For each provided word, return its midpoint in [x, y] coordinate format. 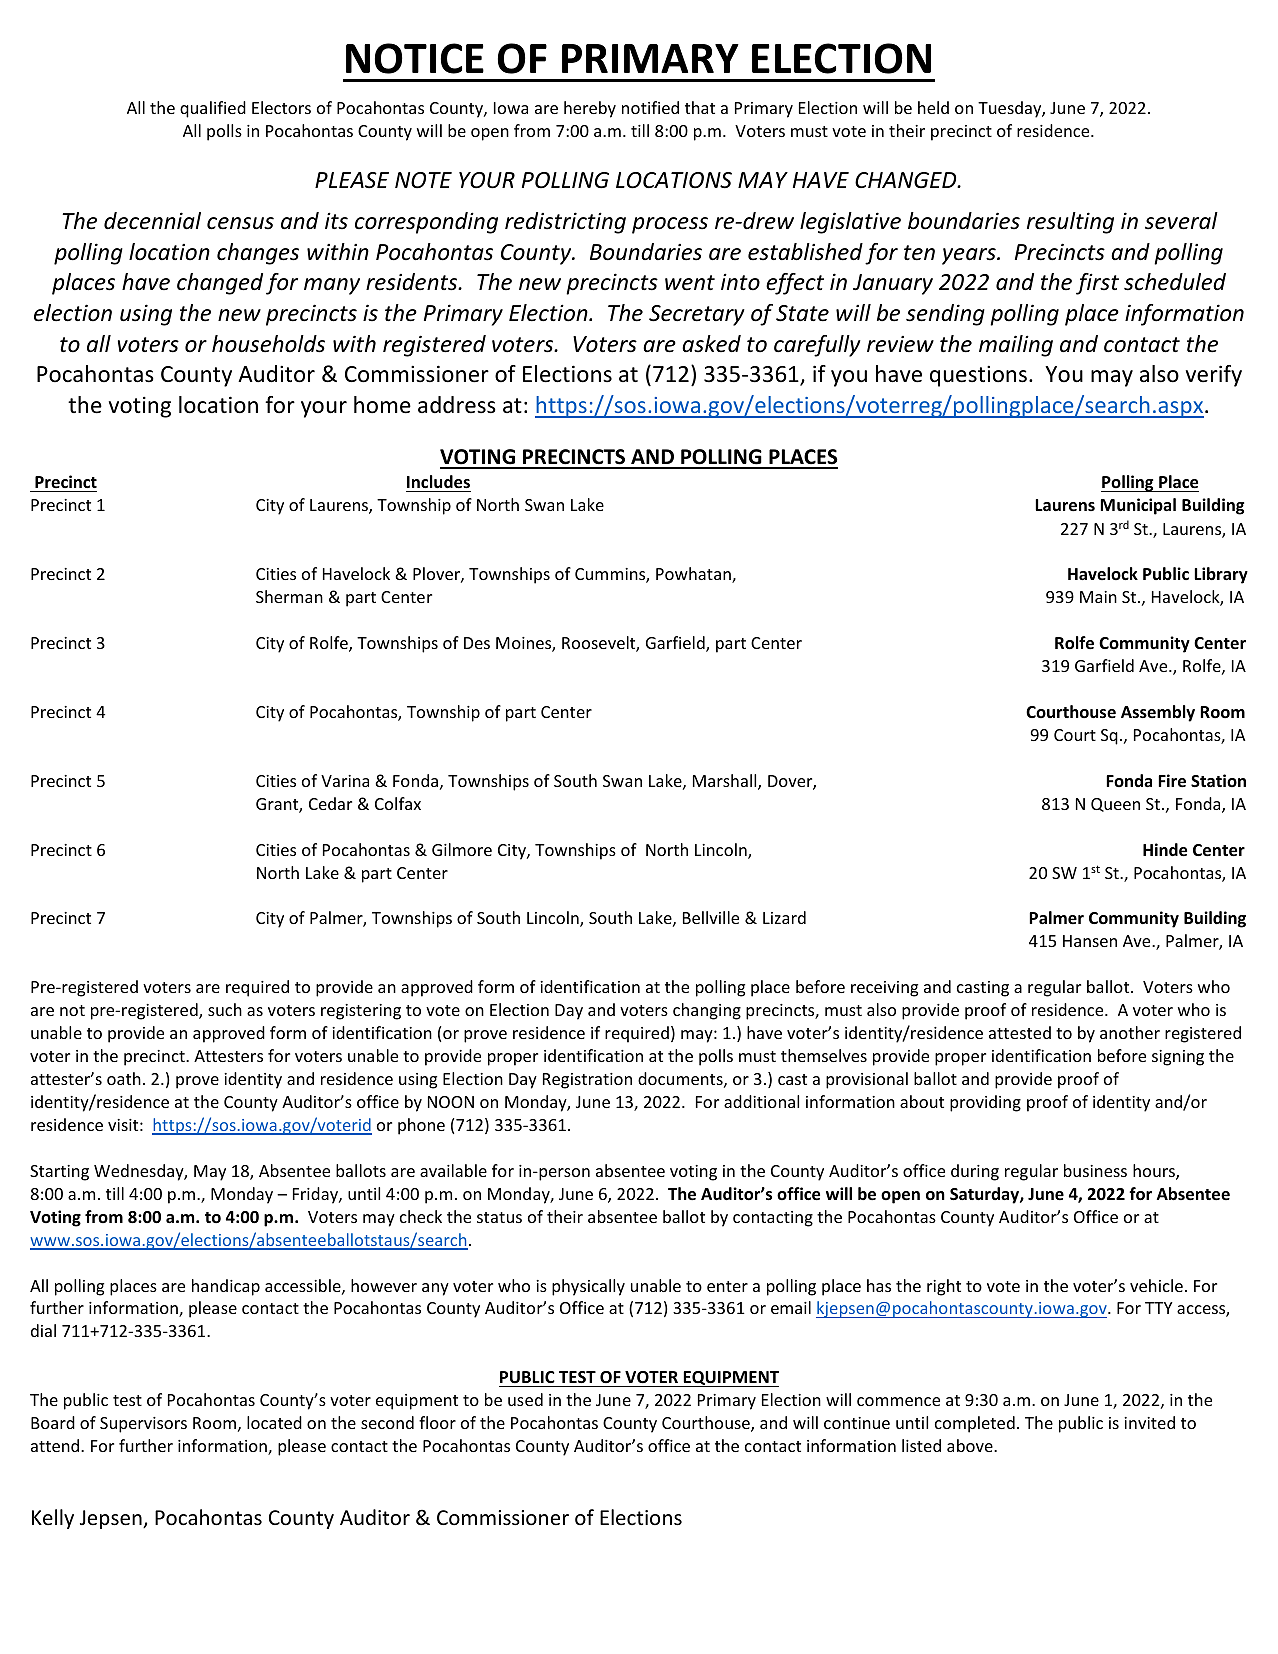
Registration [587, 1081]
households [268, 344]
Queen [1115, 805]
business [1095, 1170]
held [933, 107]
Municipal [1138, 506]
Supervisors [143, 1425]
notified [650, 107]
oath [124, 1078]
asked [711, 344]
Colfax [398, 803]
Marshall [726, 782]
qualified [213, 109]
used [525, 1399]
